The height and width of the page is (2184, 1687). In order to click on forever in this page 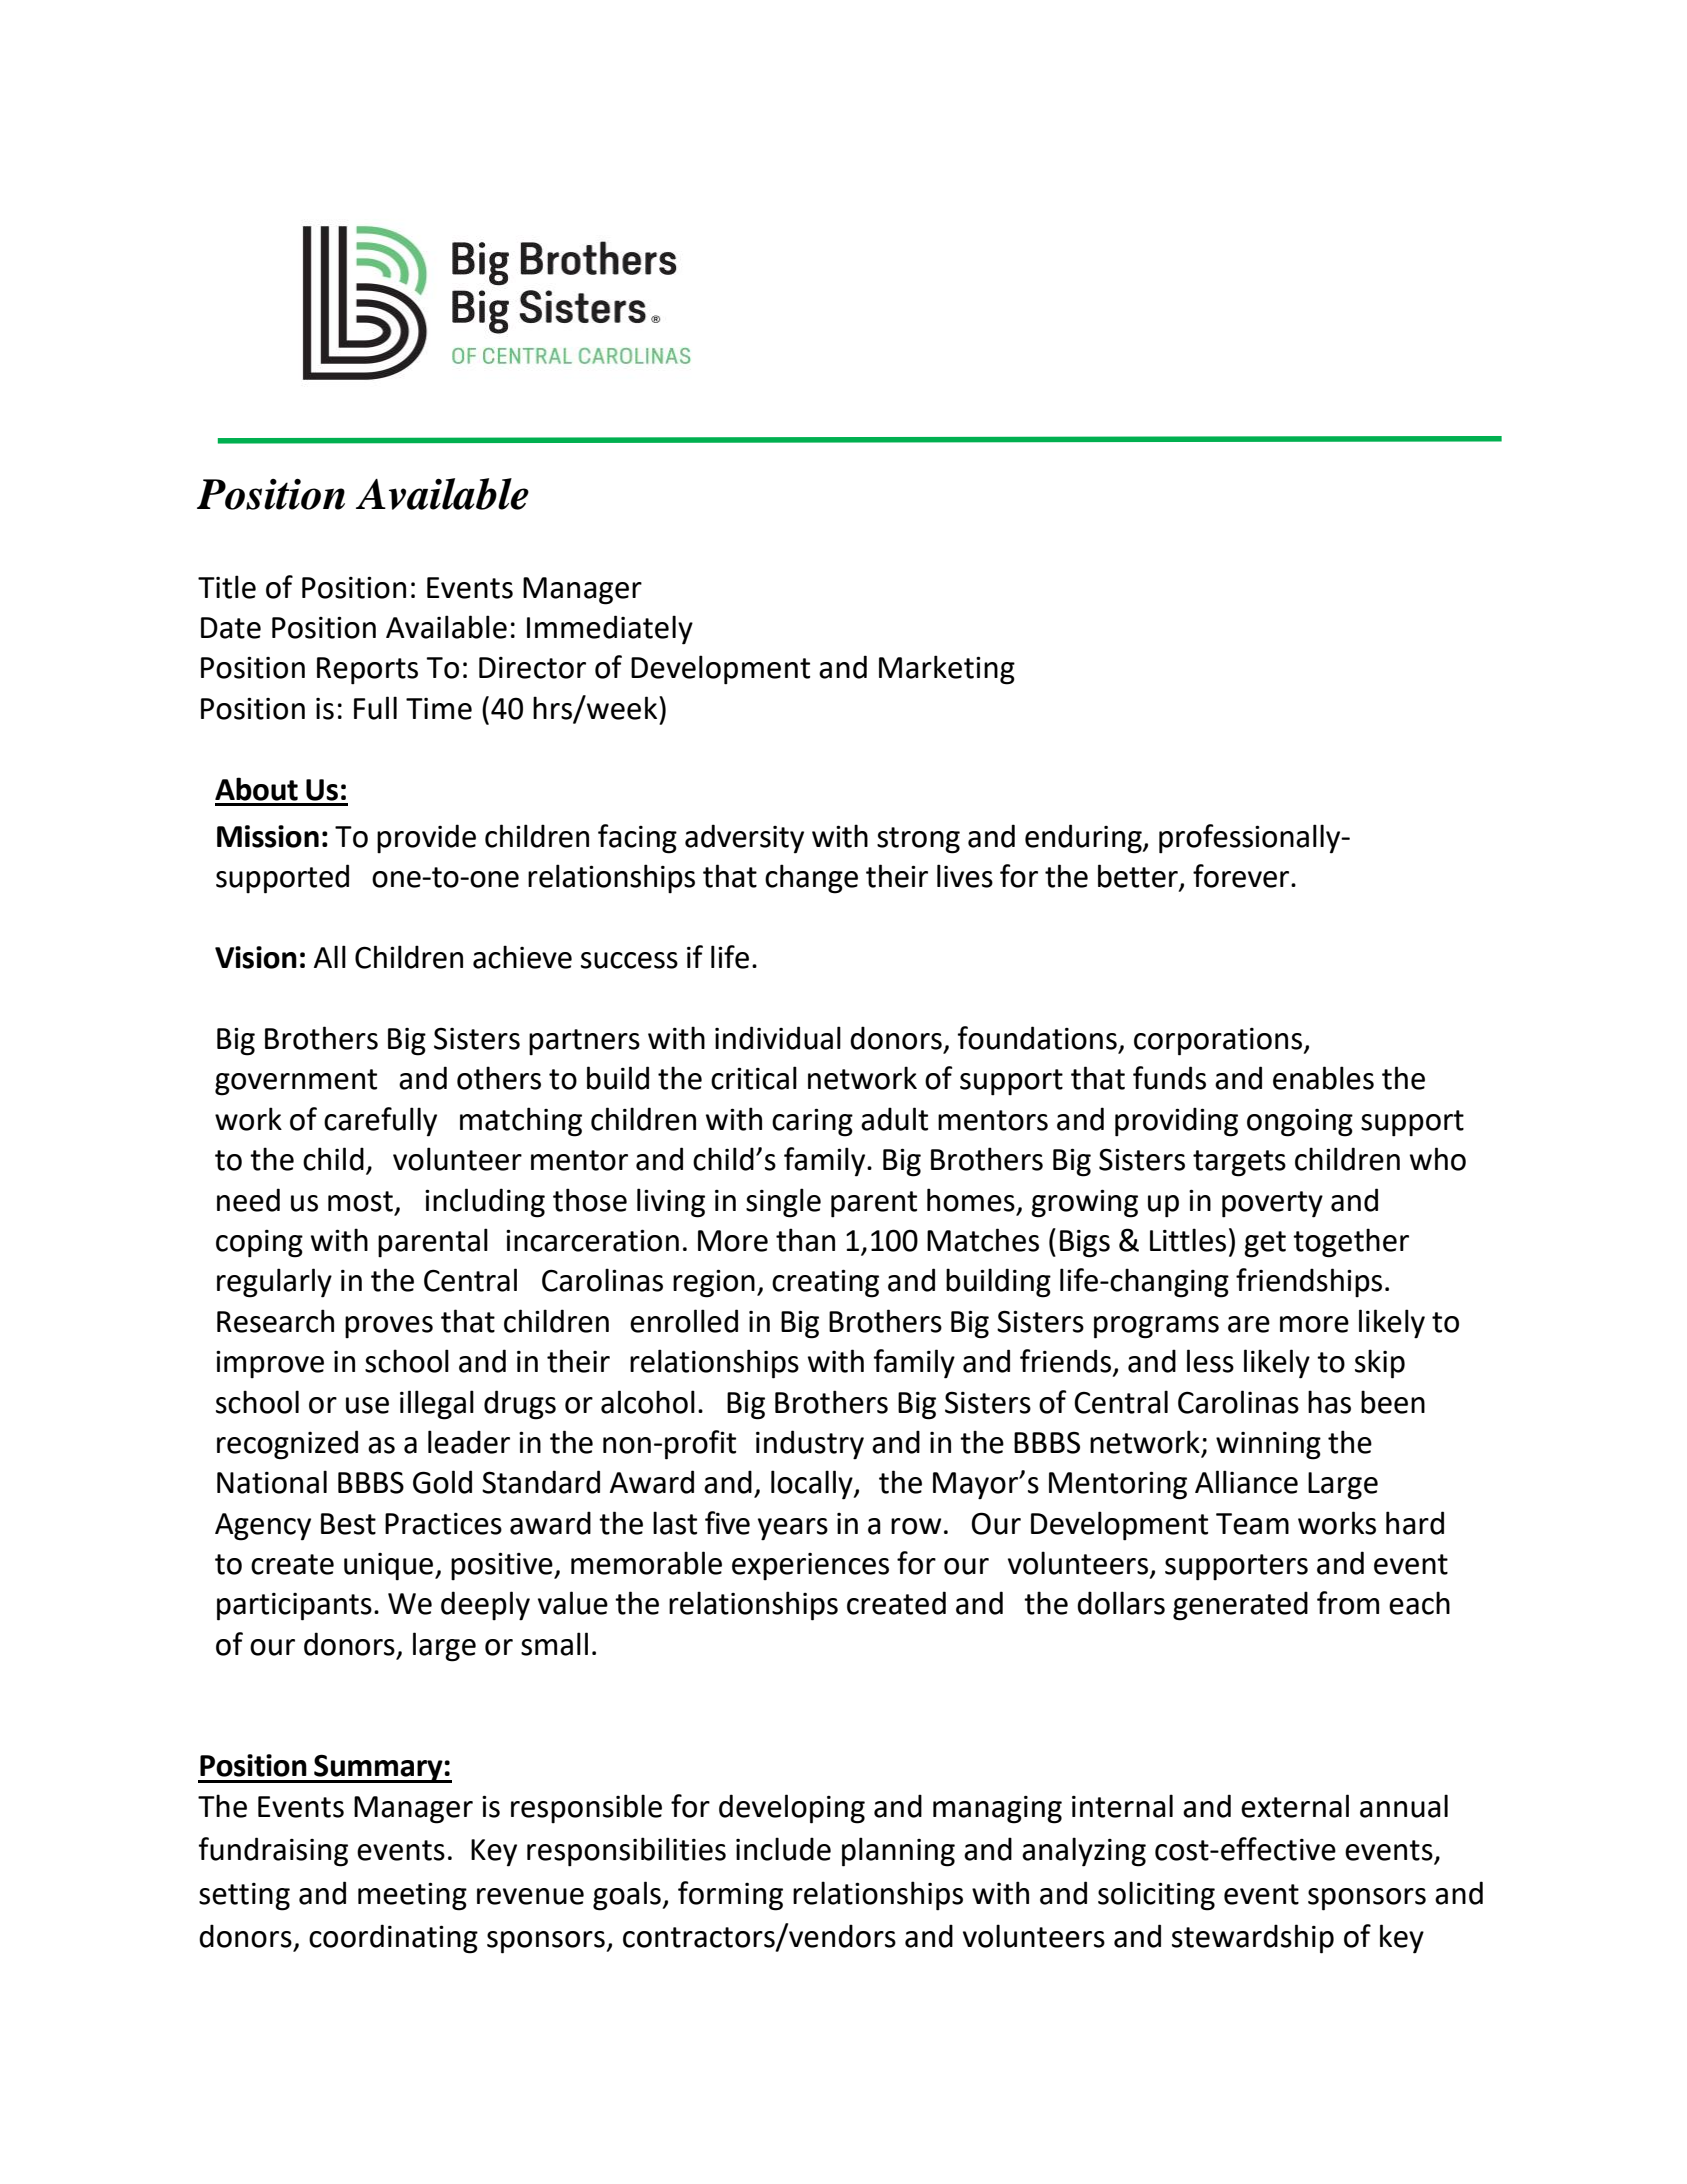, I will do `click(1242, 876)`.
